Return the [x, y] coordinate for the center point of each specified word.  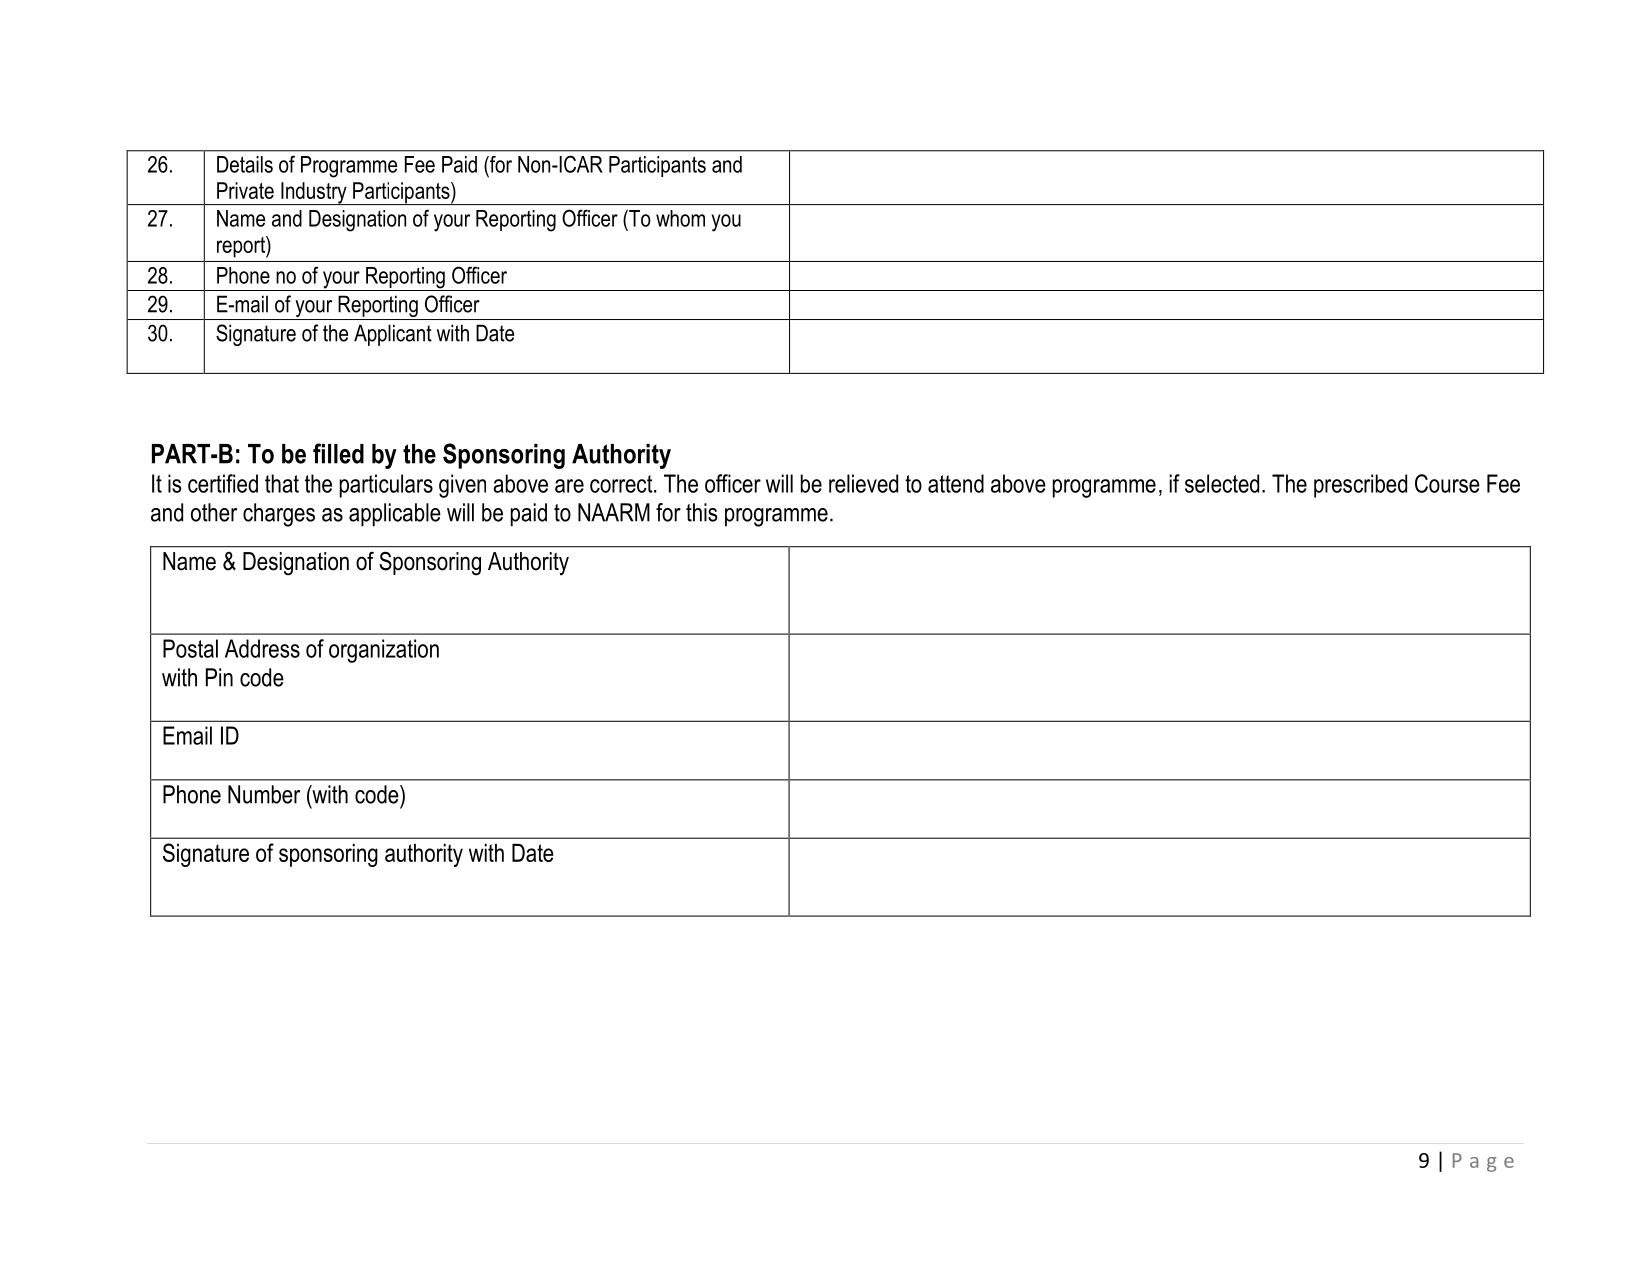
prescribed [1360, 486]
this [702, 512]
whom [680, 218]
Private [245, 190]
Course [1447, 483]
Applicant [393, 335]
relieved [863, 483]
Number [264, 794]
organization [384, 651]
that [282, 483]
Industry [314, 193]
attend [956, 483]
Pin [219, 677]
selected [1222, 483]
